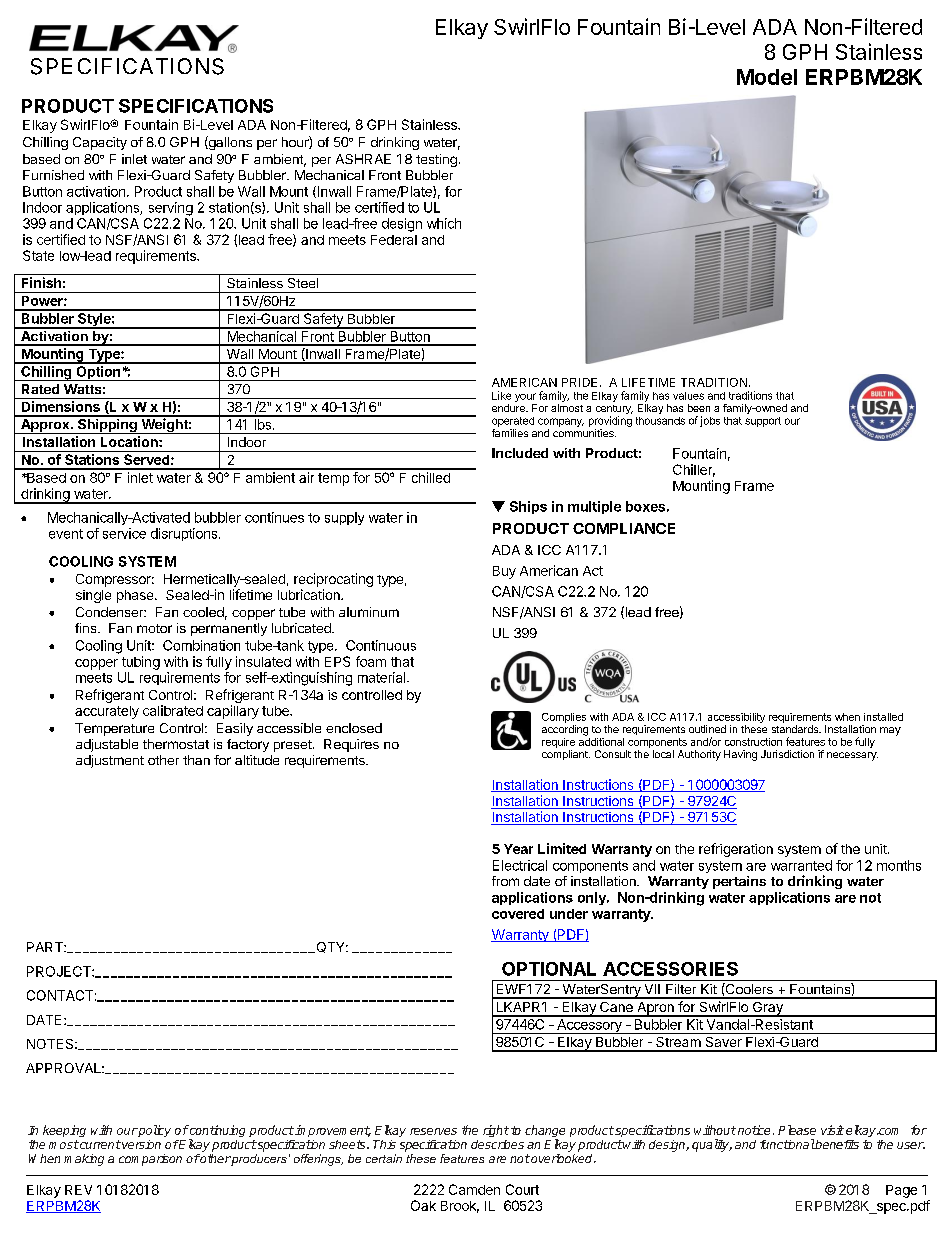 This page has width=952, height=1233. What do you see at coordinates (801, 865) in the page?
I see `warranted` at bounding box center [801, 865].
